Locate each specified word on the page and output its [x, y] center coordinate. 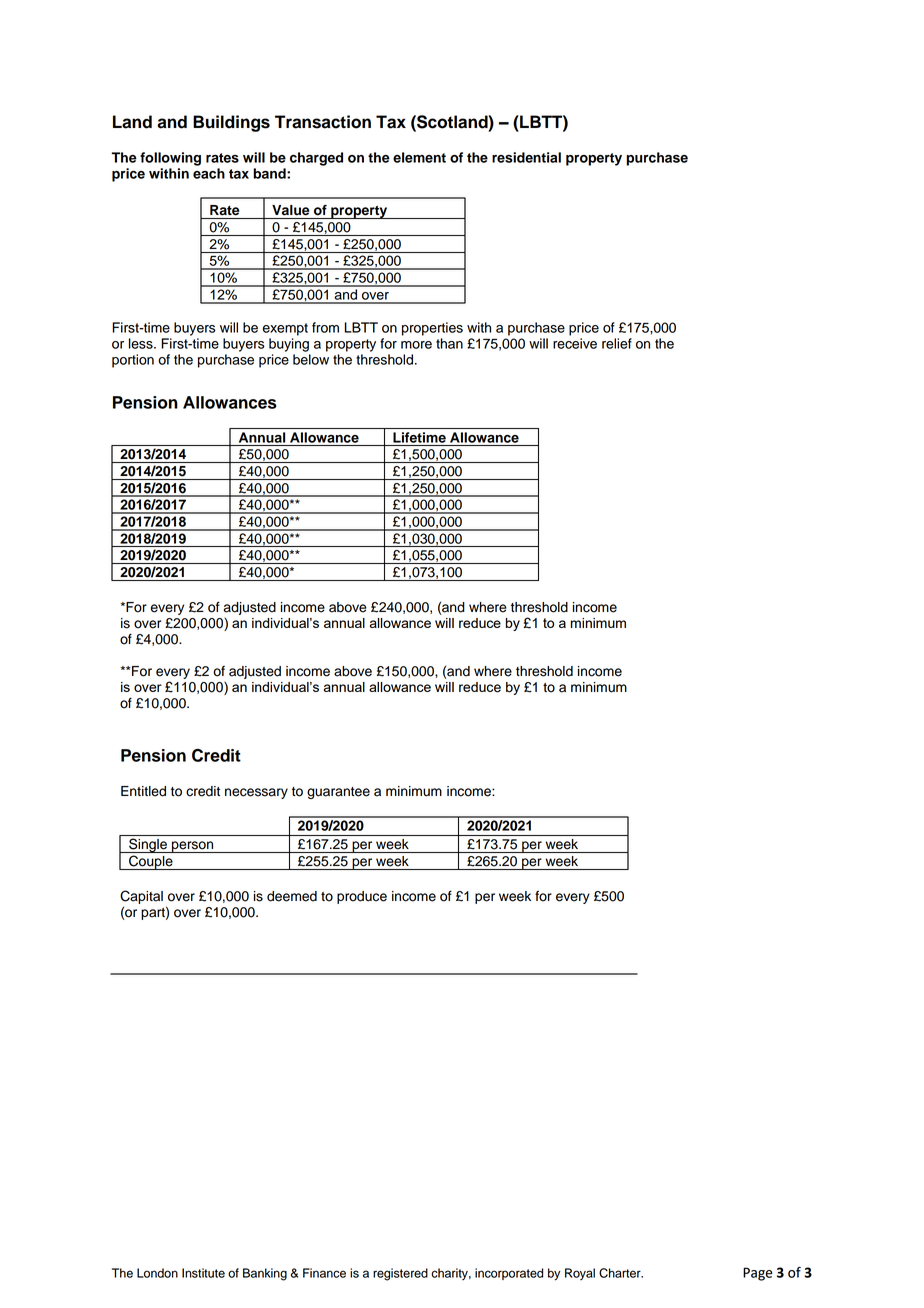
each [209, 173]
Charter [621, 1273]
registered [400, 1274]
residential [526, 157]
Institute [203, 1273]
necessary [256, 793]
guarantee [338, 793]
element [419, 157]
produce [362, 897]
